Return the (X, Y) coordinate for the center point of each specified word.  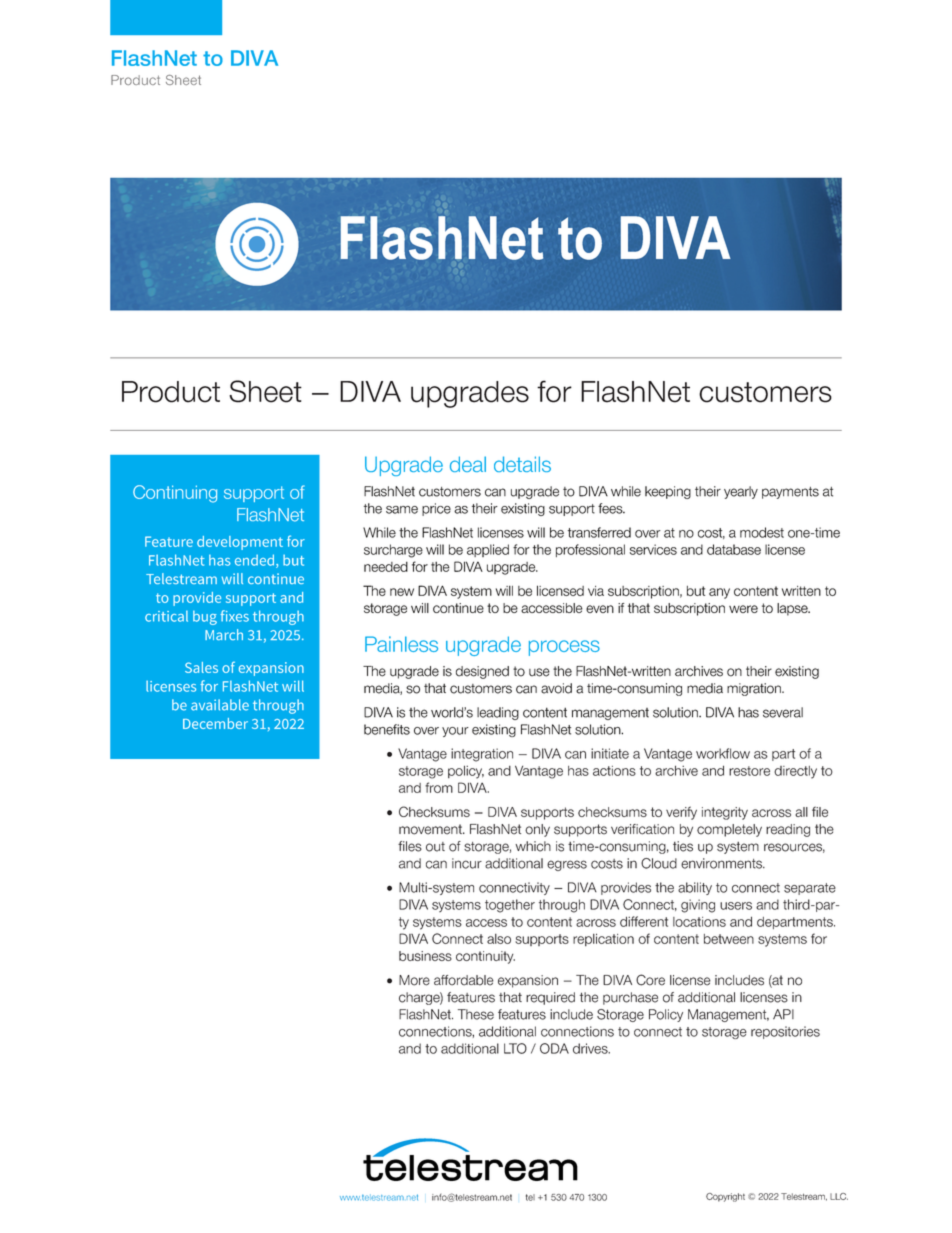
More (414, 980)
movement (431, 829)
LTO (515, 1048)
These (476, 1014)
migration (755, 689)
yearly (741, 492)
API (783, 1014)
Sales (201, 667)
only (537, 830)
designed (482, 672)
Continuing (175, 494)
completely (729, 830)
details (522, 464)
